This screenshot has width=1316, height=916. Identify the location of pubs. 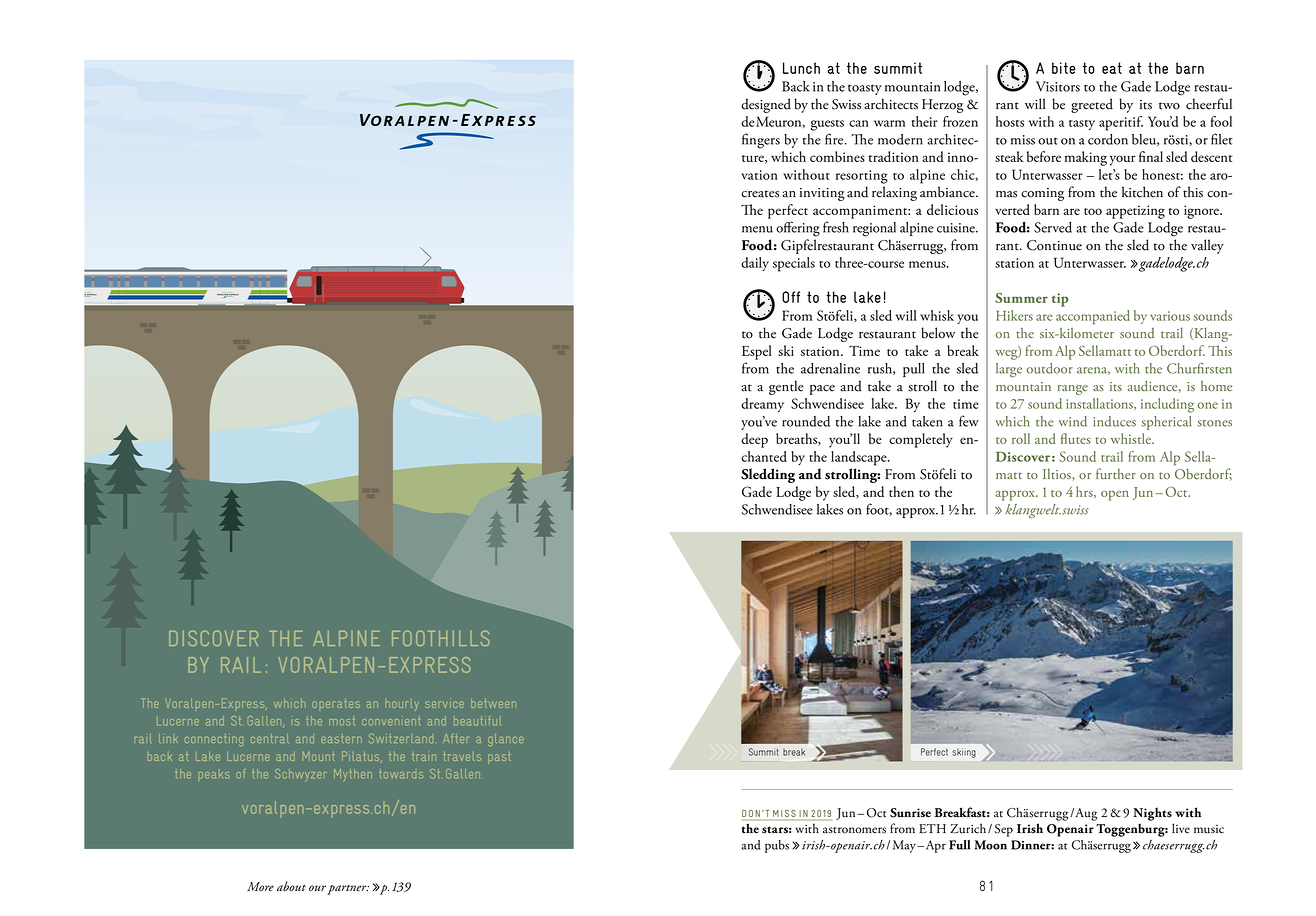
(777, 846).
